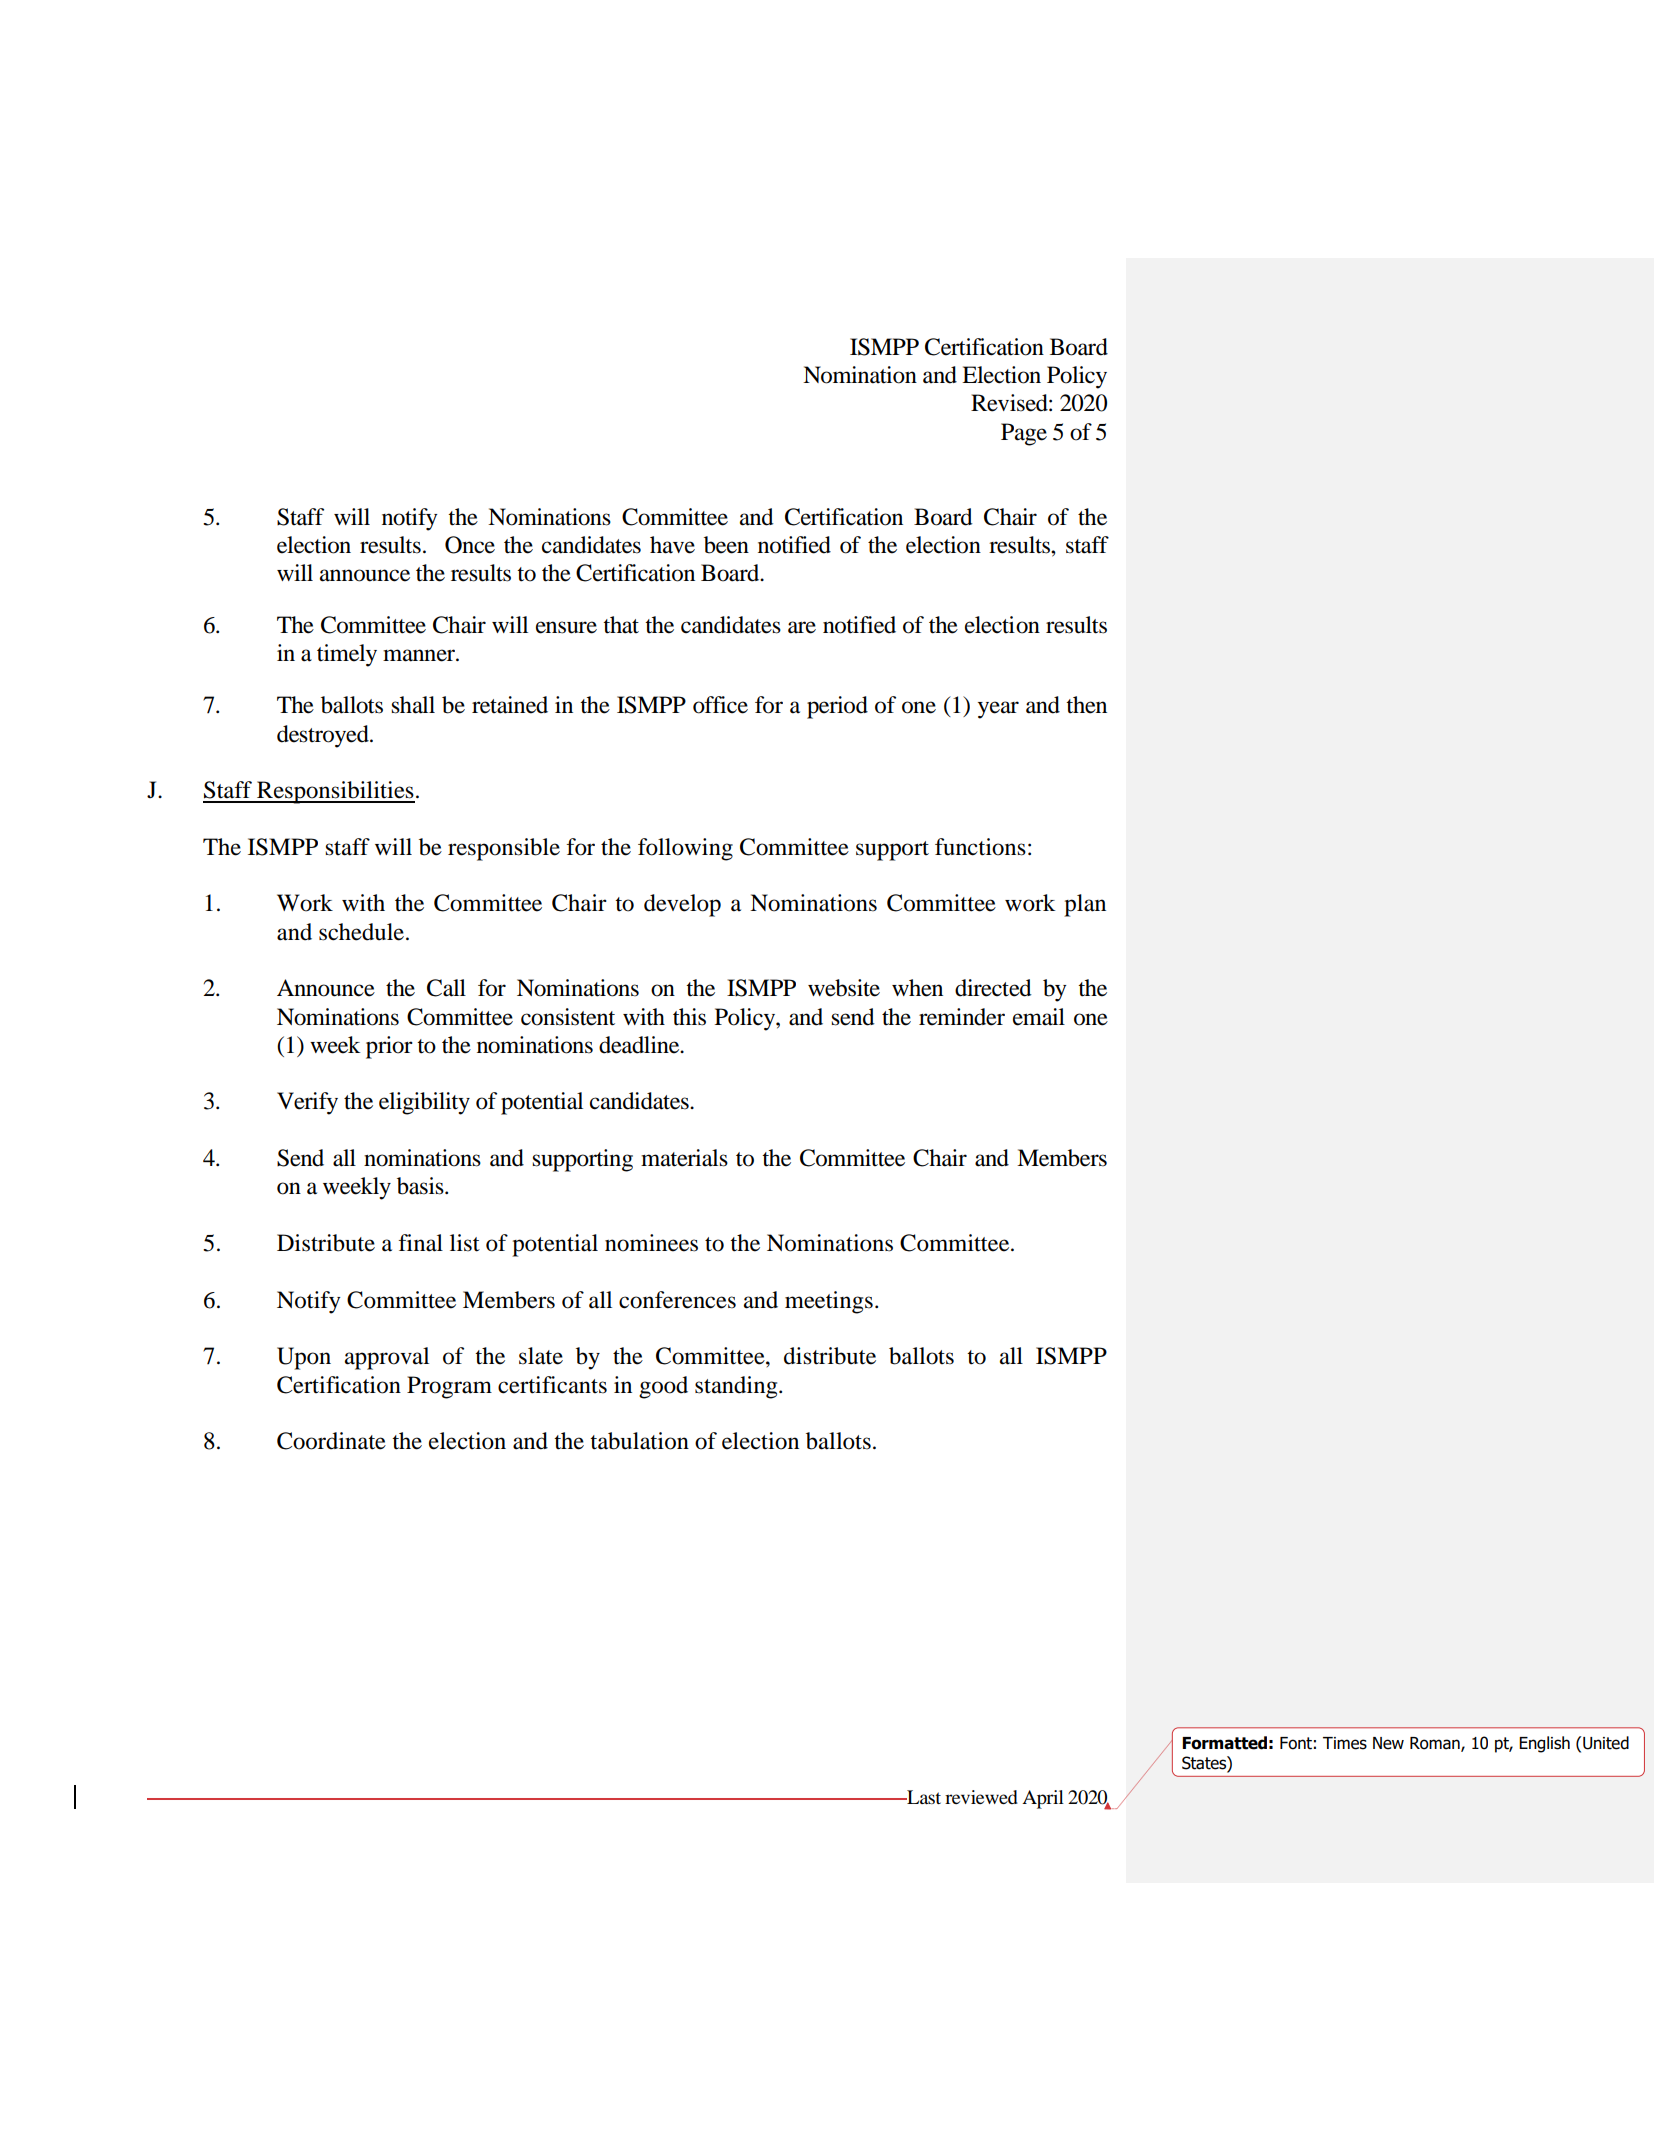 The width and height of the screenshot is (1655, 2142). What do you see at coordinates (470, 545) in the screenshot?
I see `Once` at bounding box center [470, 545].
